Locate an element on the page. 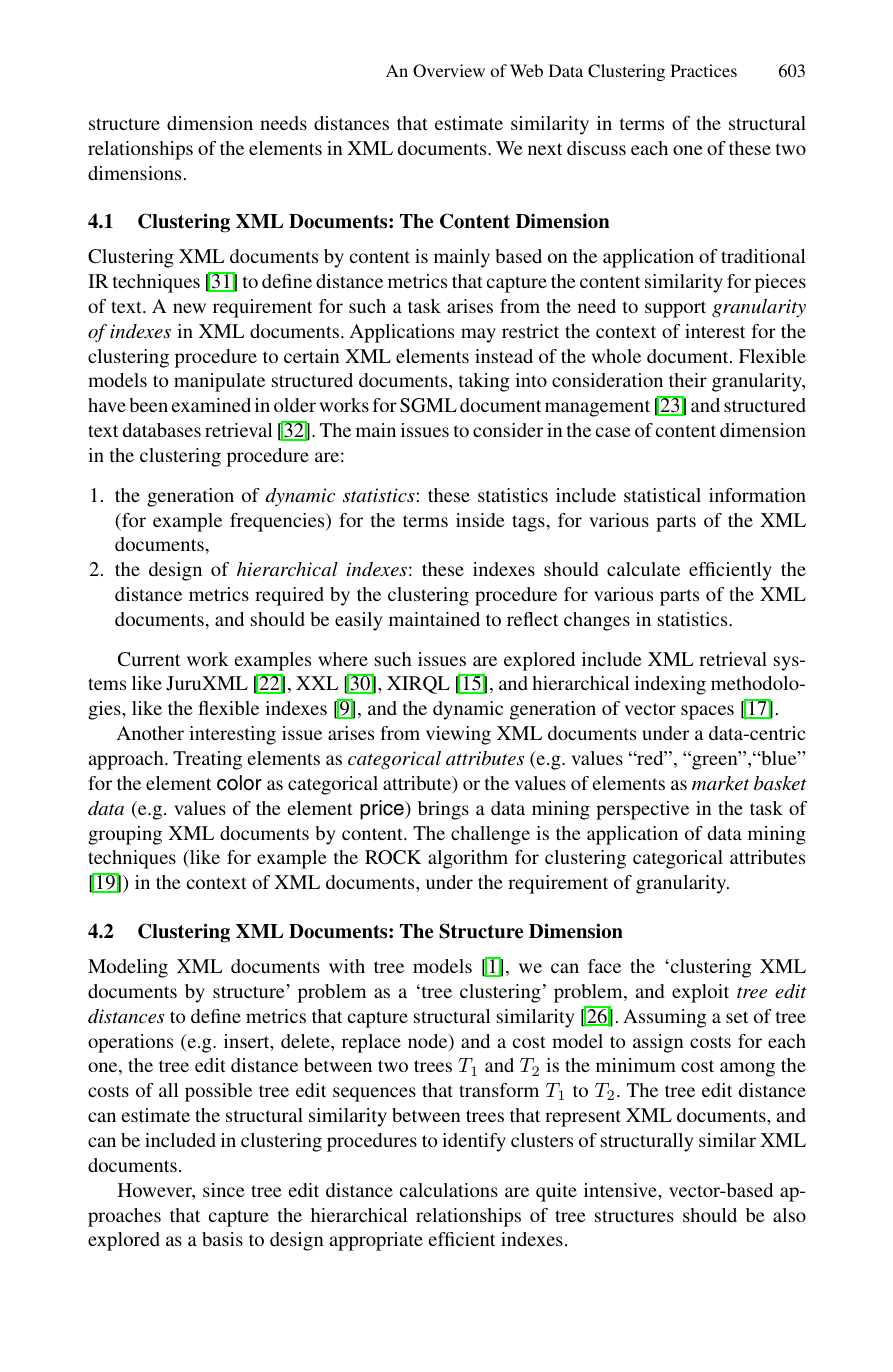 The width and height of the document is (893, 1372). new is located at coordinates (189, 308).
